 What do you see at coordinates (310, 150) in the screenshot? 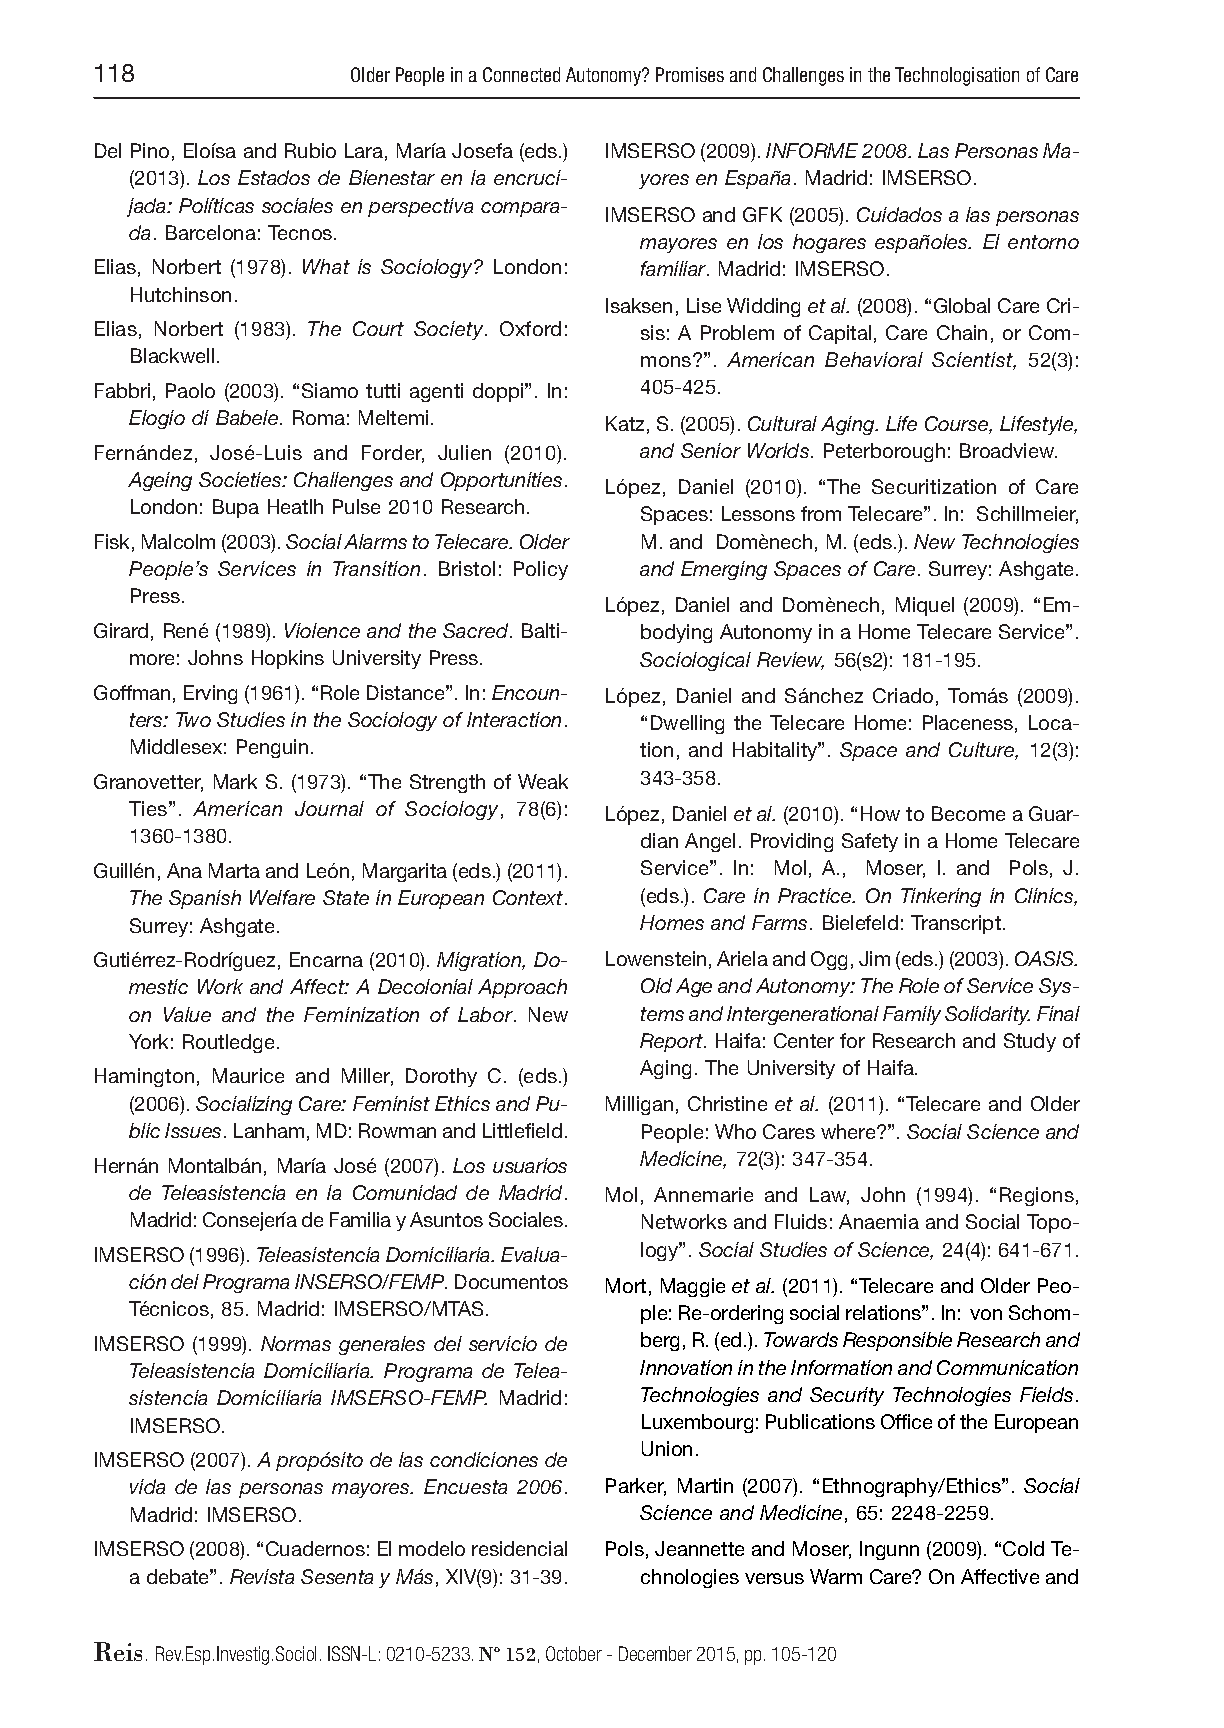
I see `Rubio` at bounding box center [310, 150].
